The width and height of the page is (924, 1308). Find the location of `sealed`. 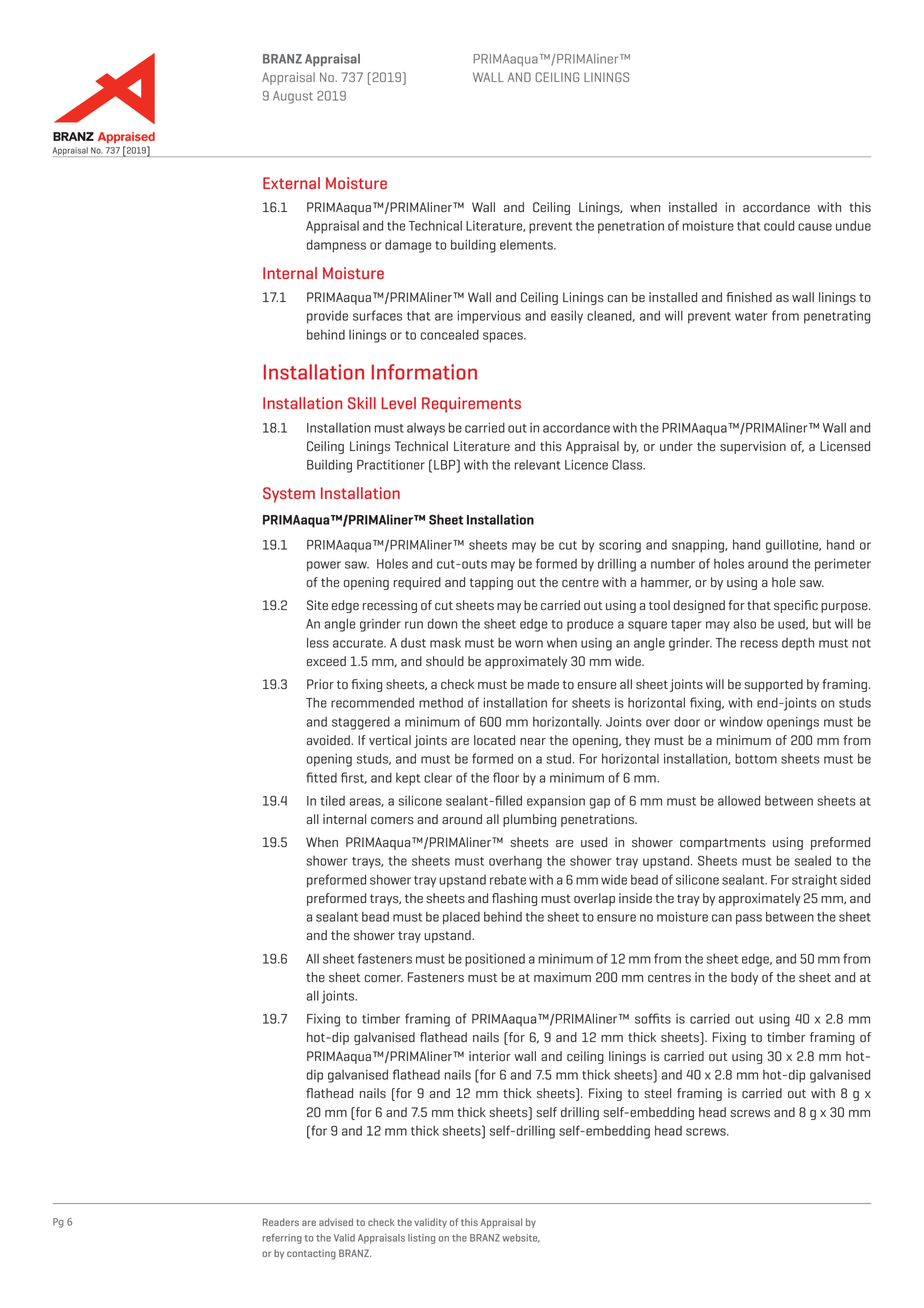

sealed is located at coordinates (813, 860).
